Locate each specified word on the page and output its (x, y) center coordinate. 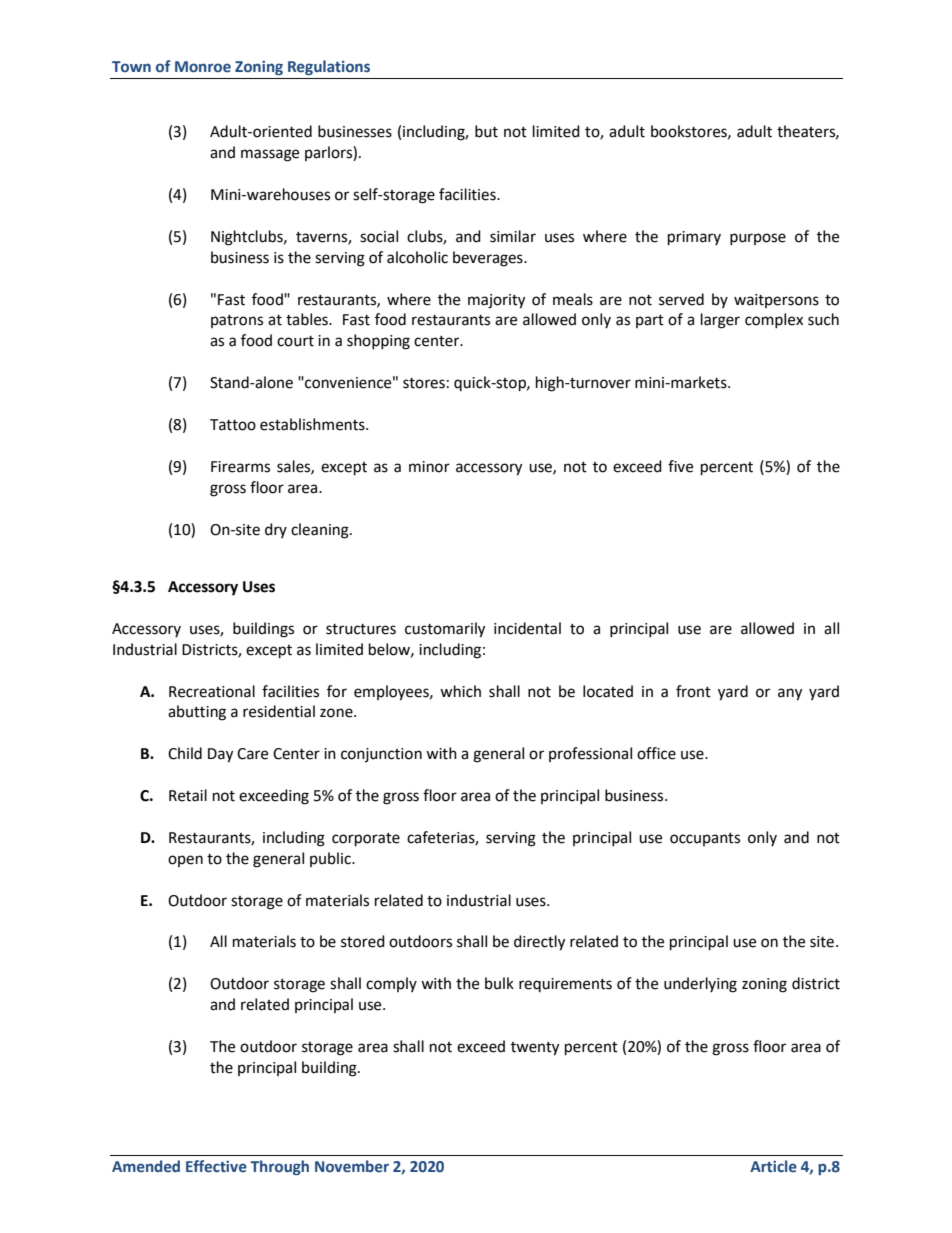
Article (773, 1166)
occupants (705, 839)
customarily (445, 630)
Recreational (212, 691)
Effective (216, 1166)
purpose (758, 239)
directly (539, 943)
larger (720, 321)
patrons (237, 321)
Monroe (203, 67)
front (693, 691)
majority (496, 301)
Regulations (329, 67)
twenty (535, 1049)
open (185, 861)
